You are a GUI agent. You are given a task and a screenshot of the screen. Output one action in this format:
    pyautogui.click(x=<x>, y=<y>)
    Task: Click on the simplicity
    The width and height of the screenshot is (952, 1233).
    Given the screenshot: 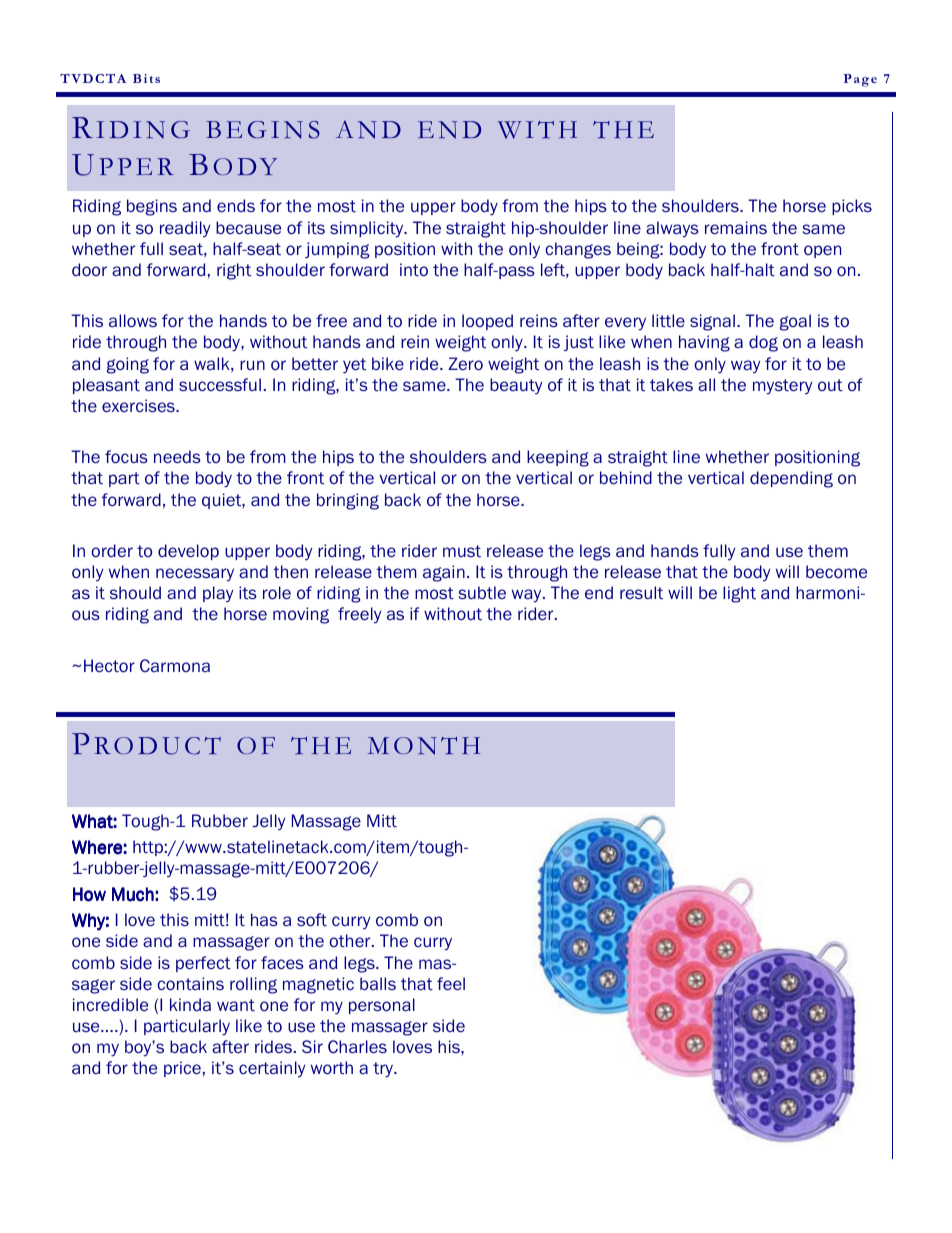 What is the action you would take?
    pyautogui.click(x=368, y=229)
